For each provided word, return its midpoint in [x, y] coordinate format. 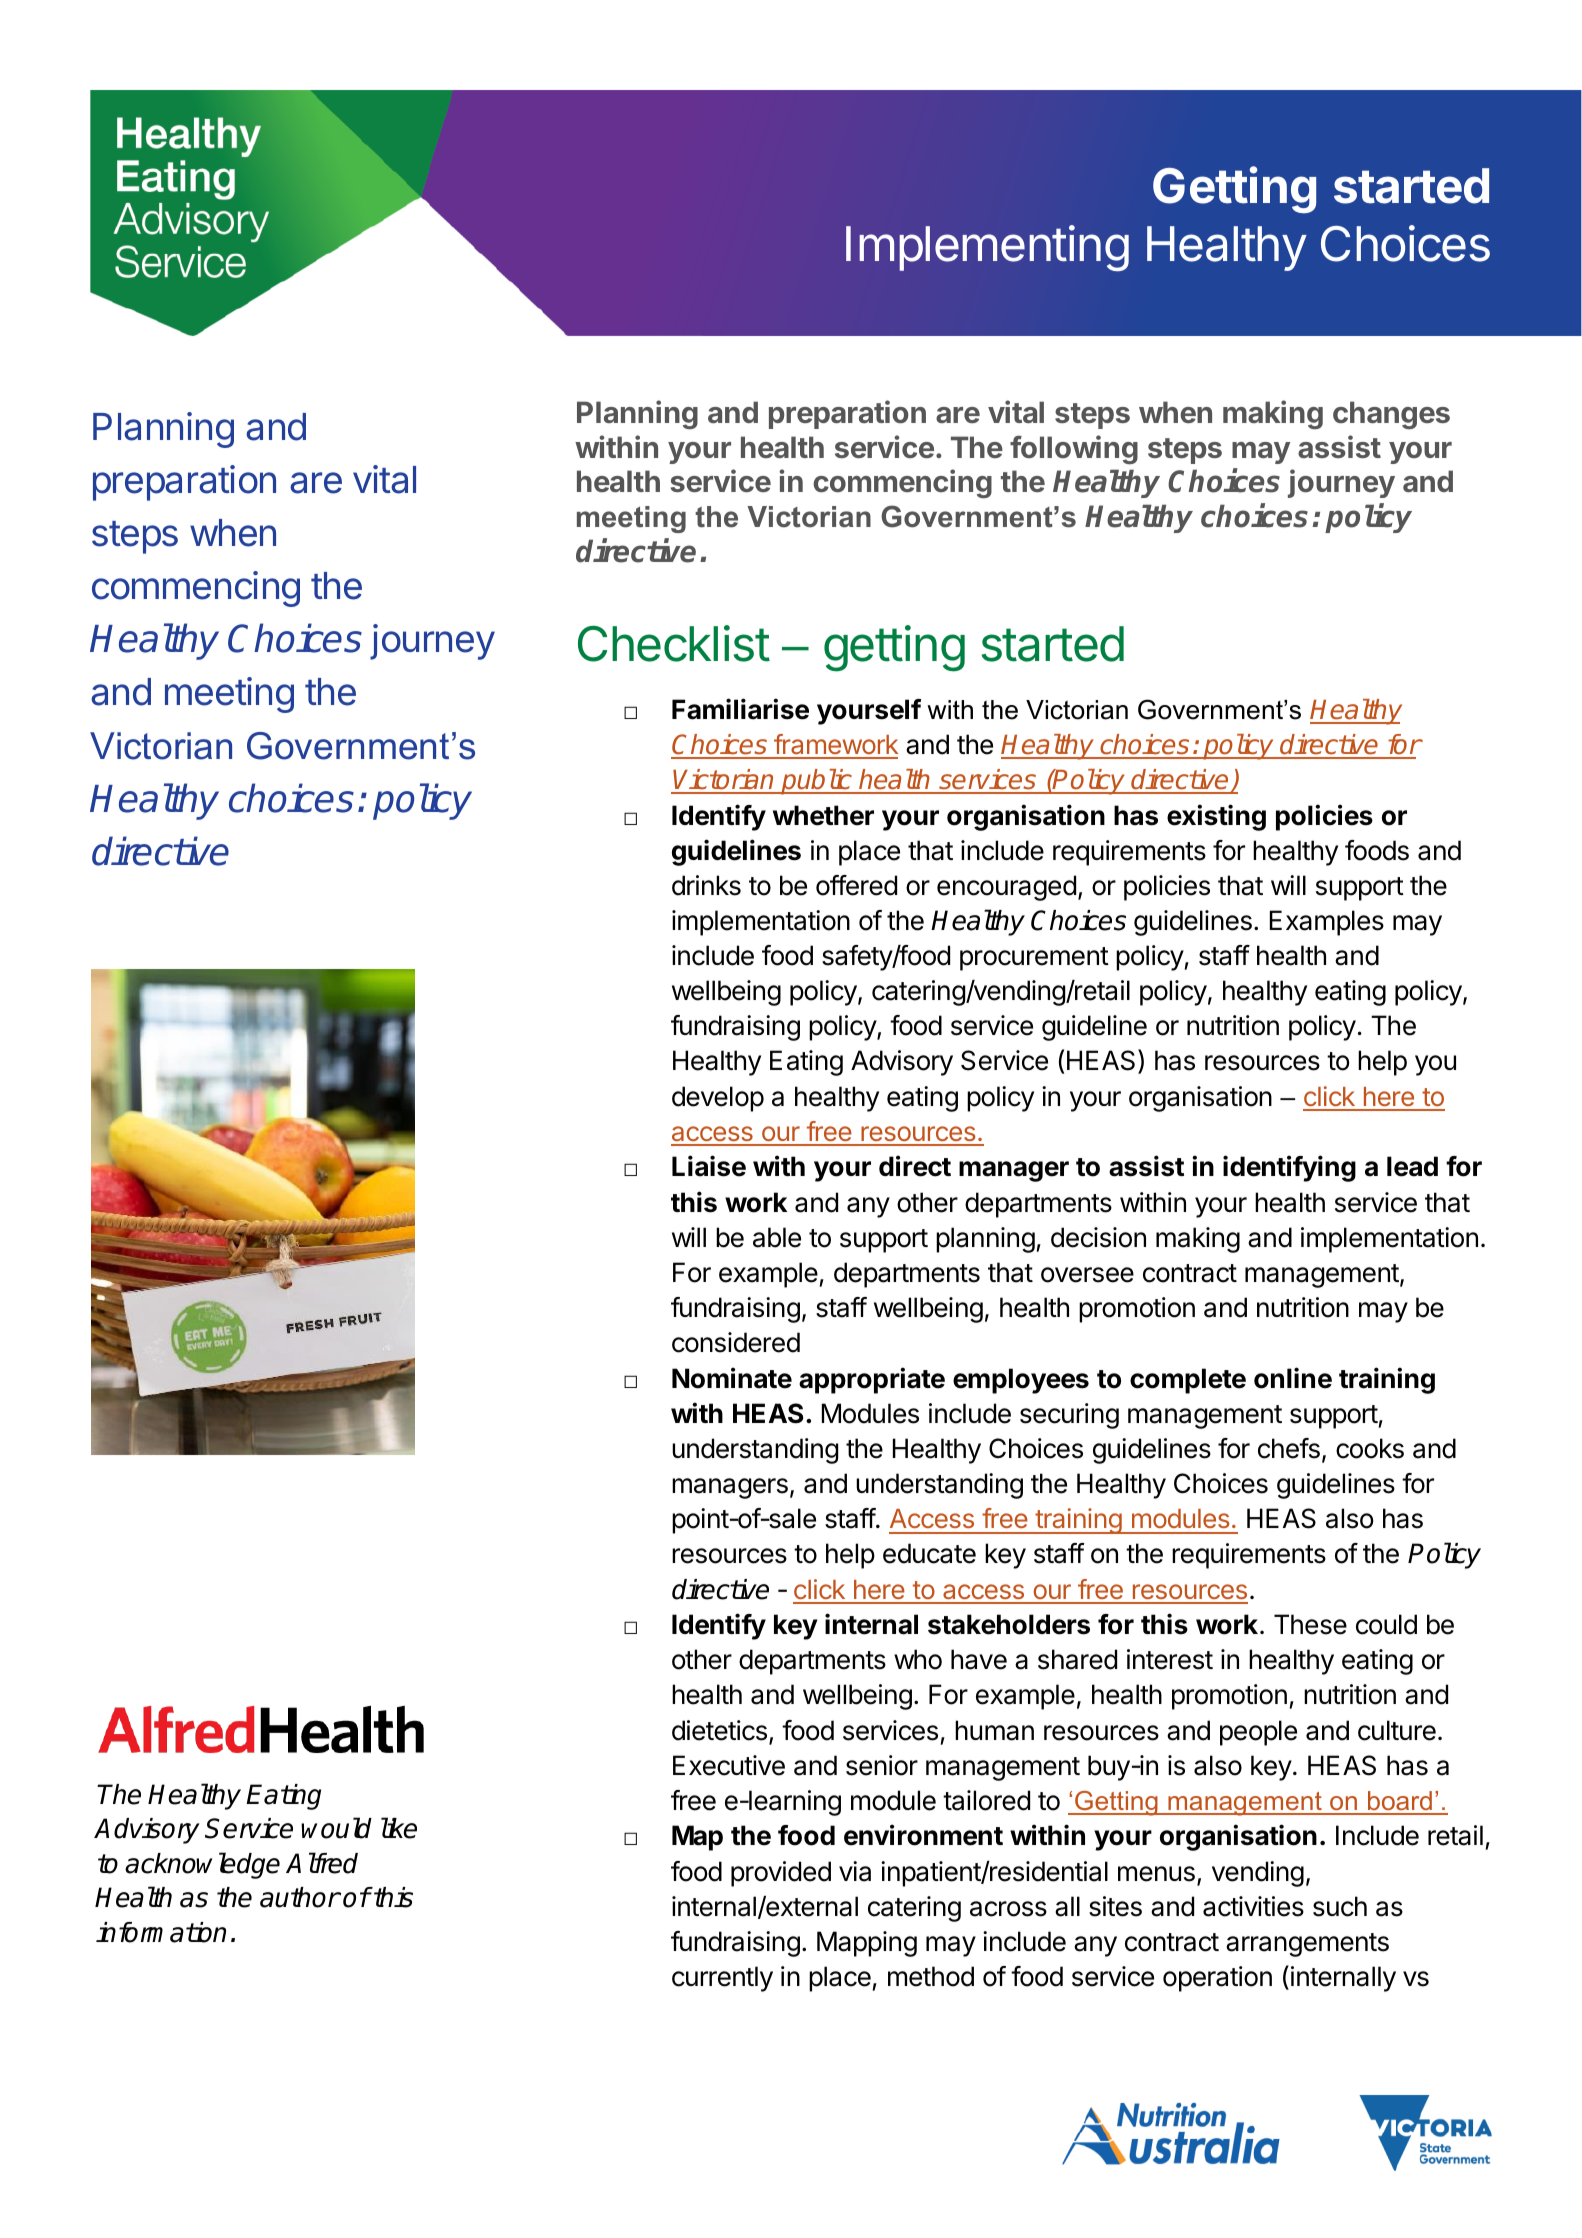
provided [781, 1874]
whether [823, 815]
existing [1216, 817]
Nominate [732, 1378]
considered [736, 1342]
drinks [706, 885]
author [300, 1897]
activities [1253, 1906]
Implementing [987, 248]
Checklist [674, 643]
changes [1391, 415]
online [1293, 1378]
